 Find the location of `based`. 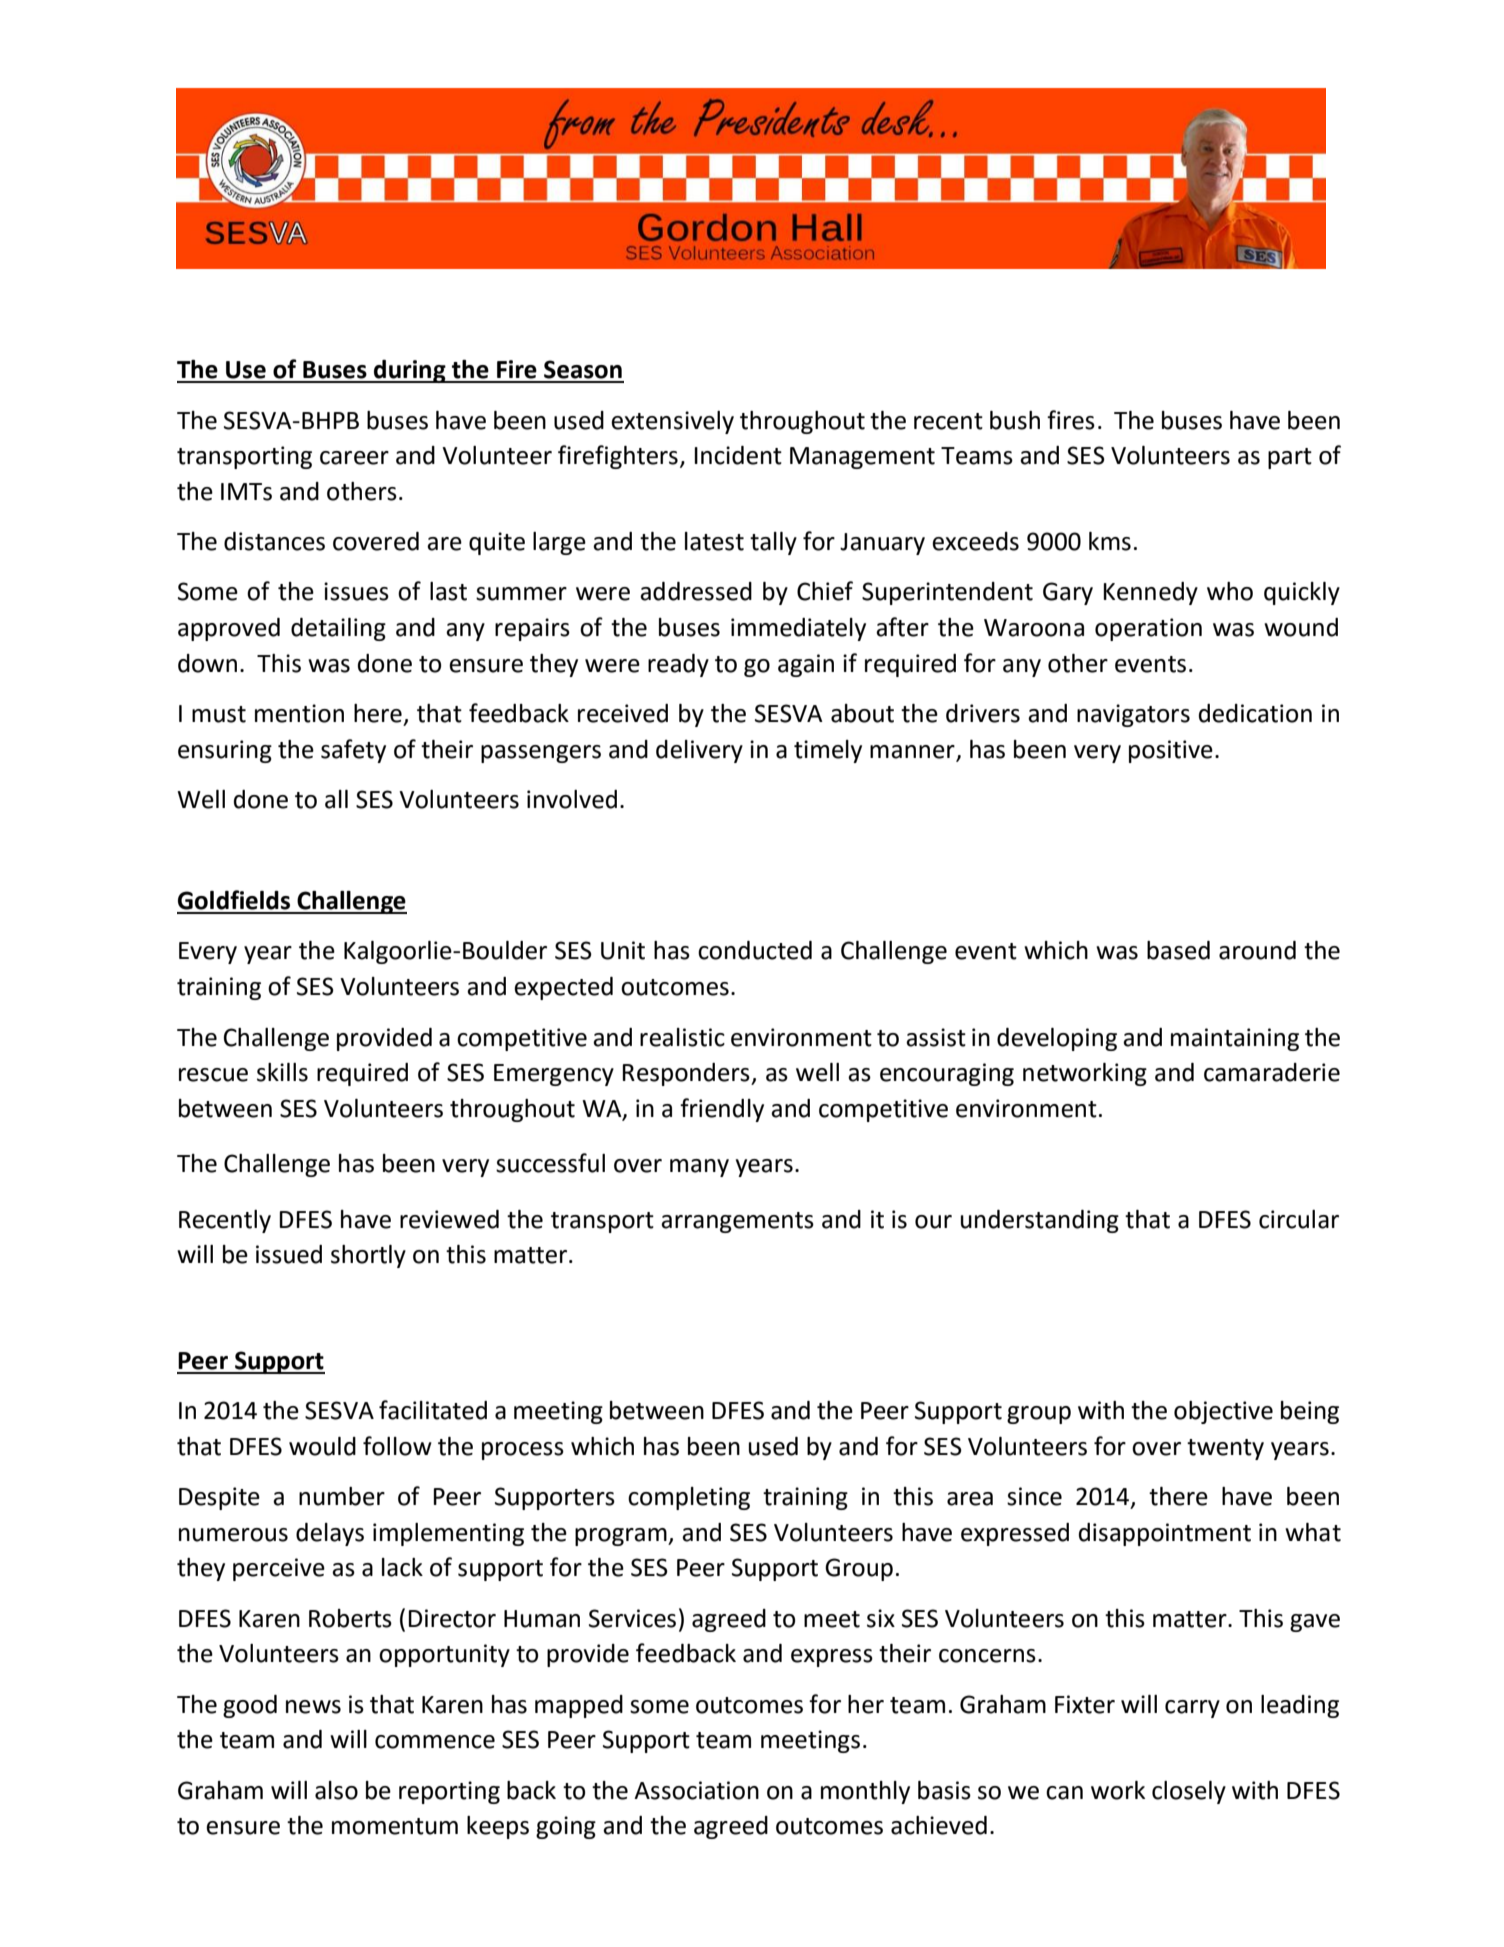

based is located at coordinates (1178, 950).
